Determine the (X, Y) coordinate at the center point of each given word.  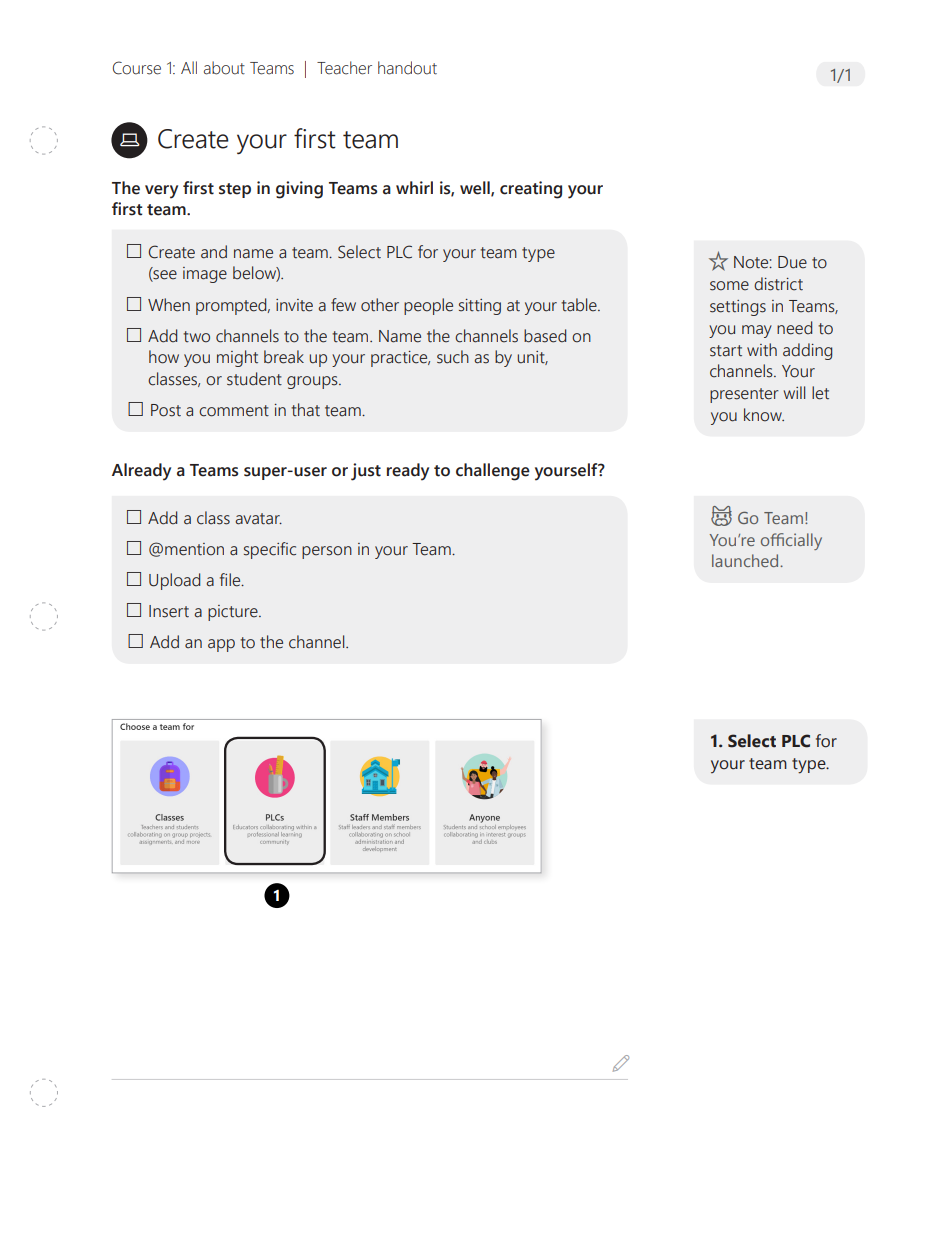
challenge (493, 472)
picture (234, 613)
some (729, 286)
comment (234, 411)
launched (746, 560)
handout (407, 68)
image (205, 275)
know (764, 415)
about (224, 68)
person (327, 552)
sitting (480, 307)
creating (531, 190)
